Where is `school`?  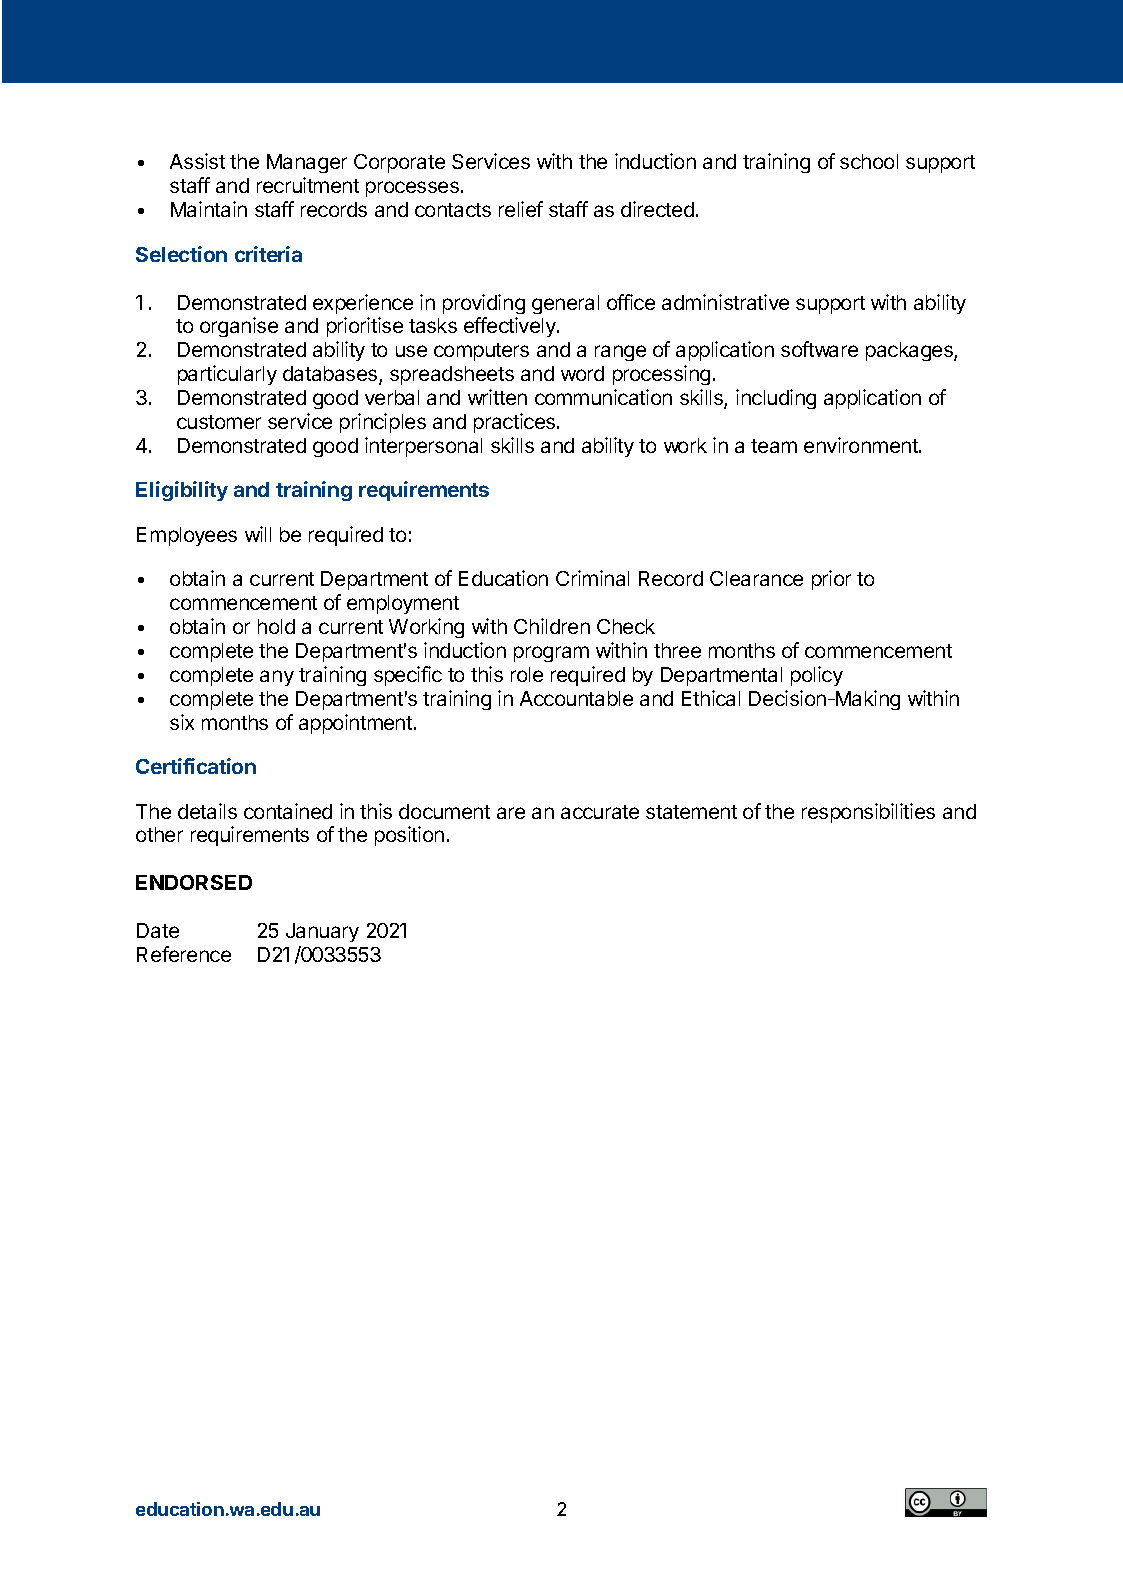 school is located at coordinates (869, 161).
